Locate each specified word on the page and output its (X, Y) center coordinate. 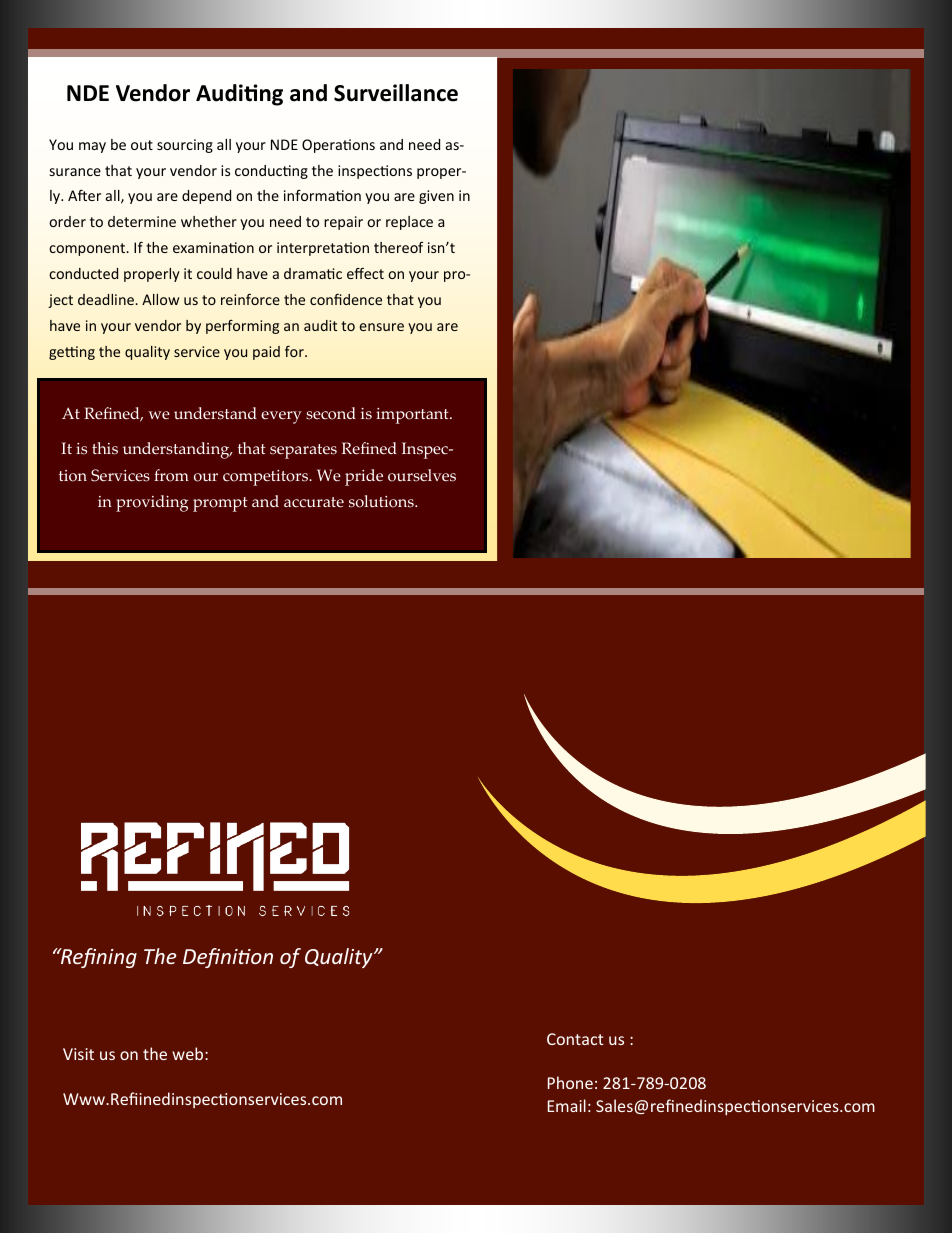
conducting (271, 172)
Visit (78, 1054)
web (189, 1053)
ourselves (422, 475)
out (142, 145)
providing (152, 503)
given (436, 197)
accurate (314, 502)
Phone (570, 1082)
